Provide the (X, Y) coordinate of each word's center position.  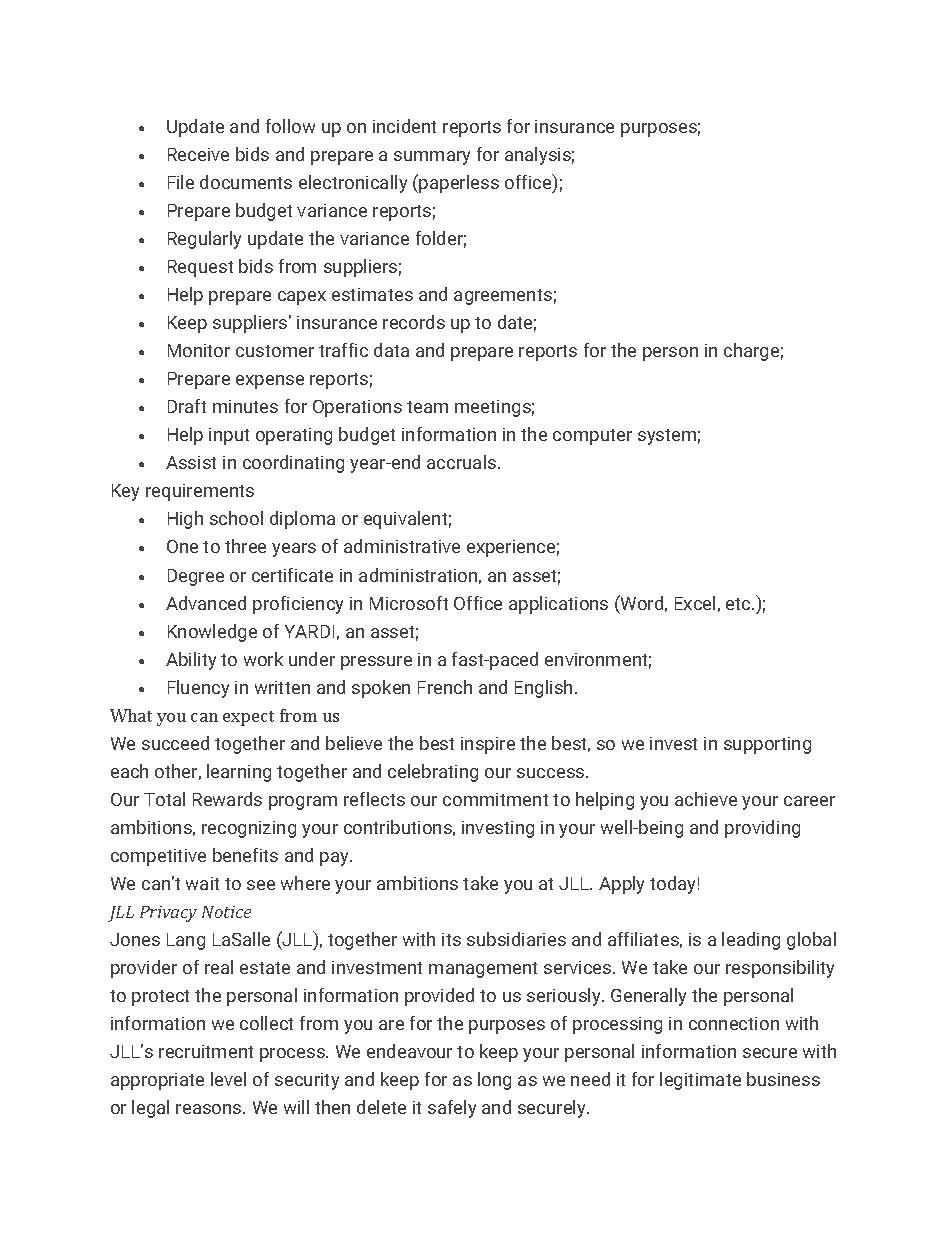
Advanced (206, 603)
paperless (459, 184)
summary (432, 158)
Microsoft (409, 603)
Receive (198, 154)
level (228, 1079)
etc (739, 604)
